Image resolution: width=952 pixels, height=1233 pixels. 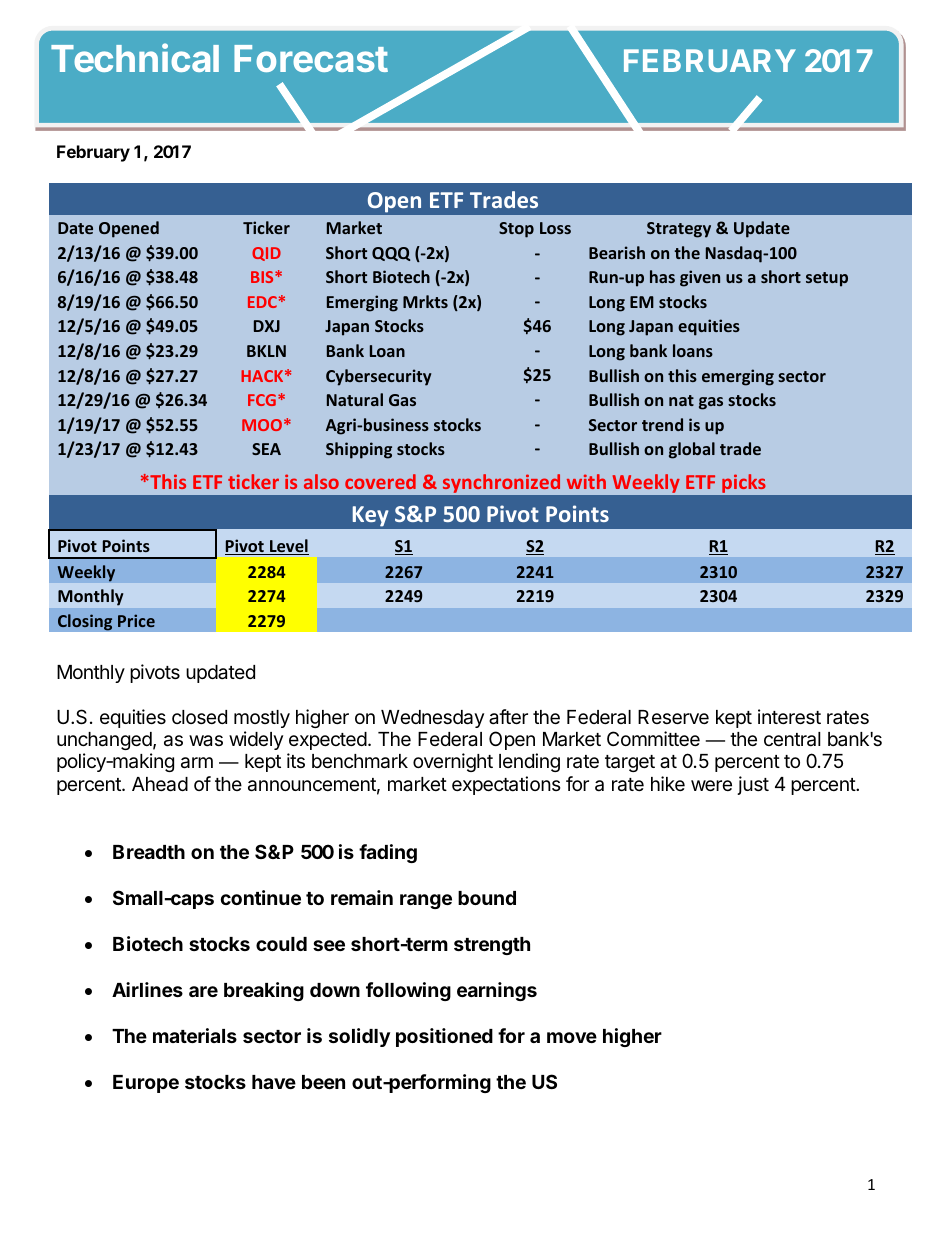 I want to click on global, so click(x=692, y=450).
